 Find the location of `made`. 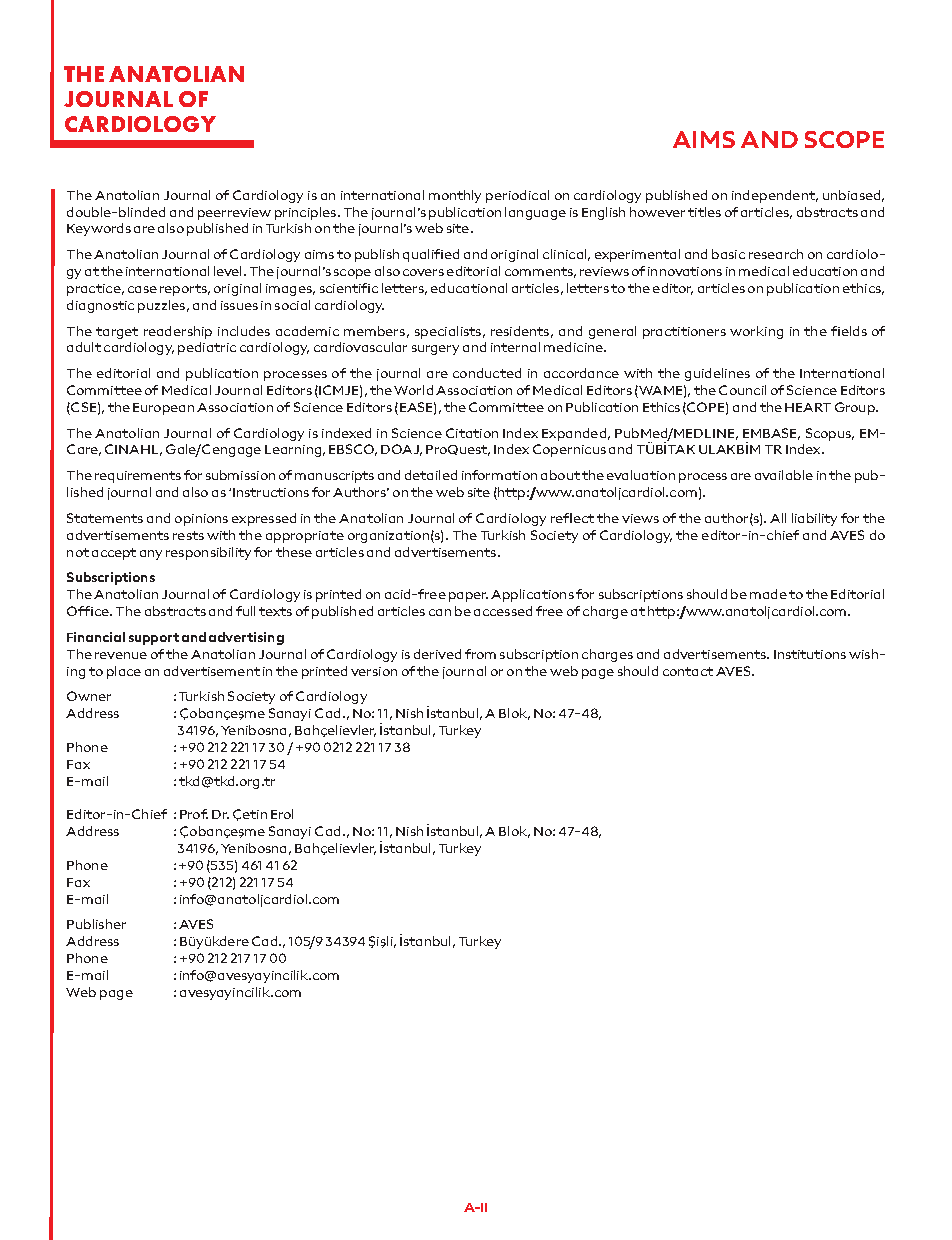

made is located at coordinates (768, 594).
